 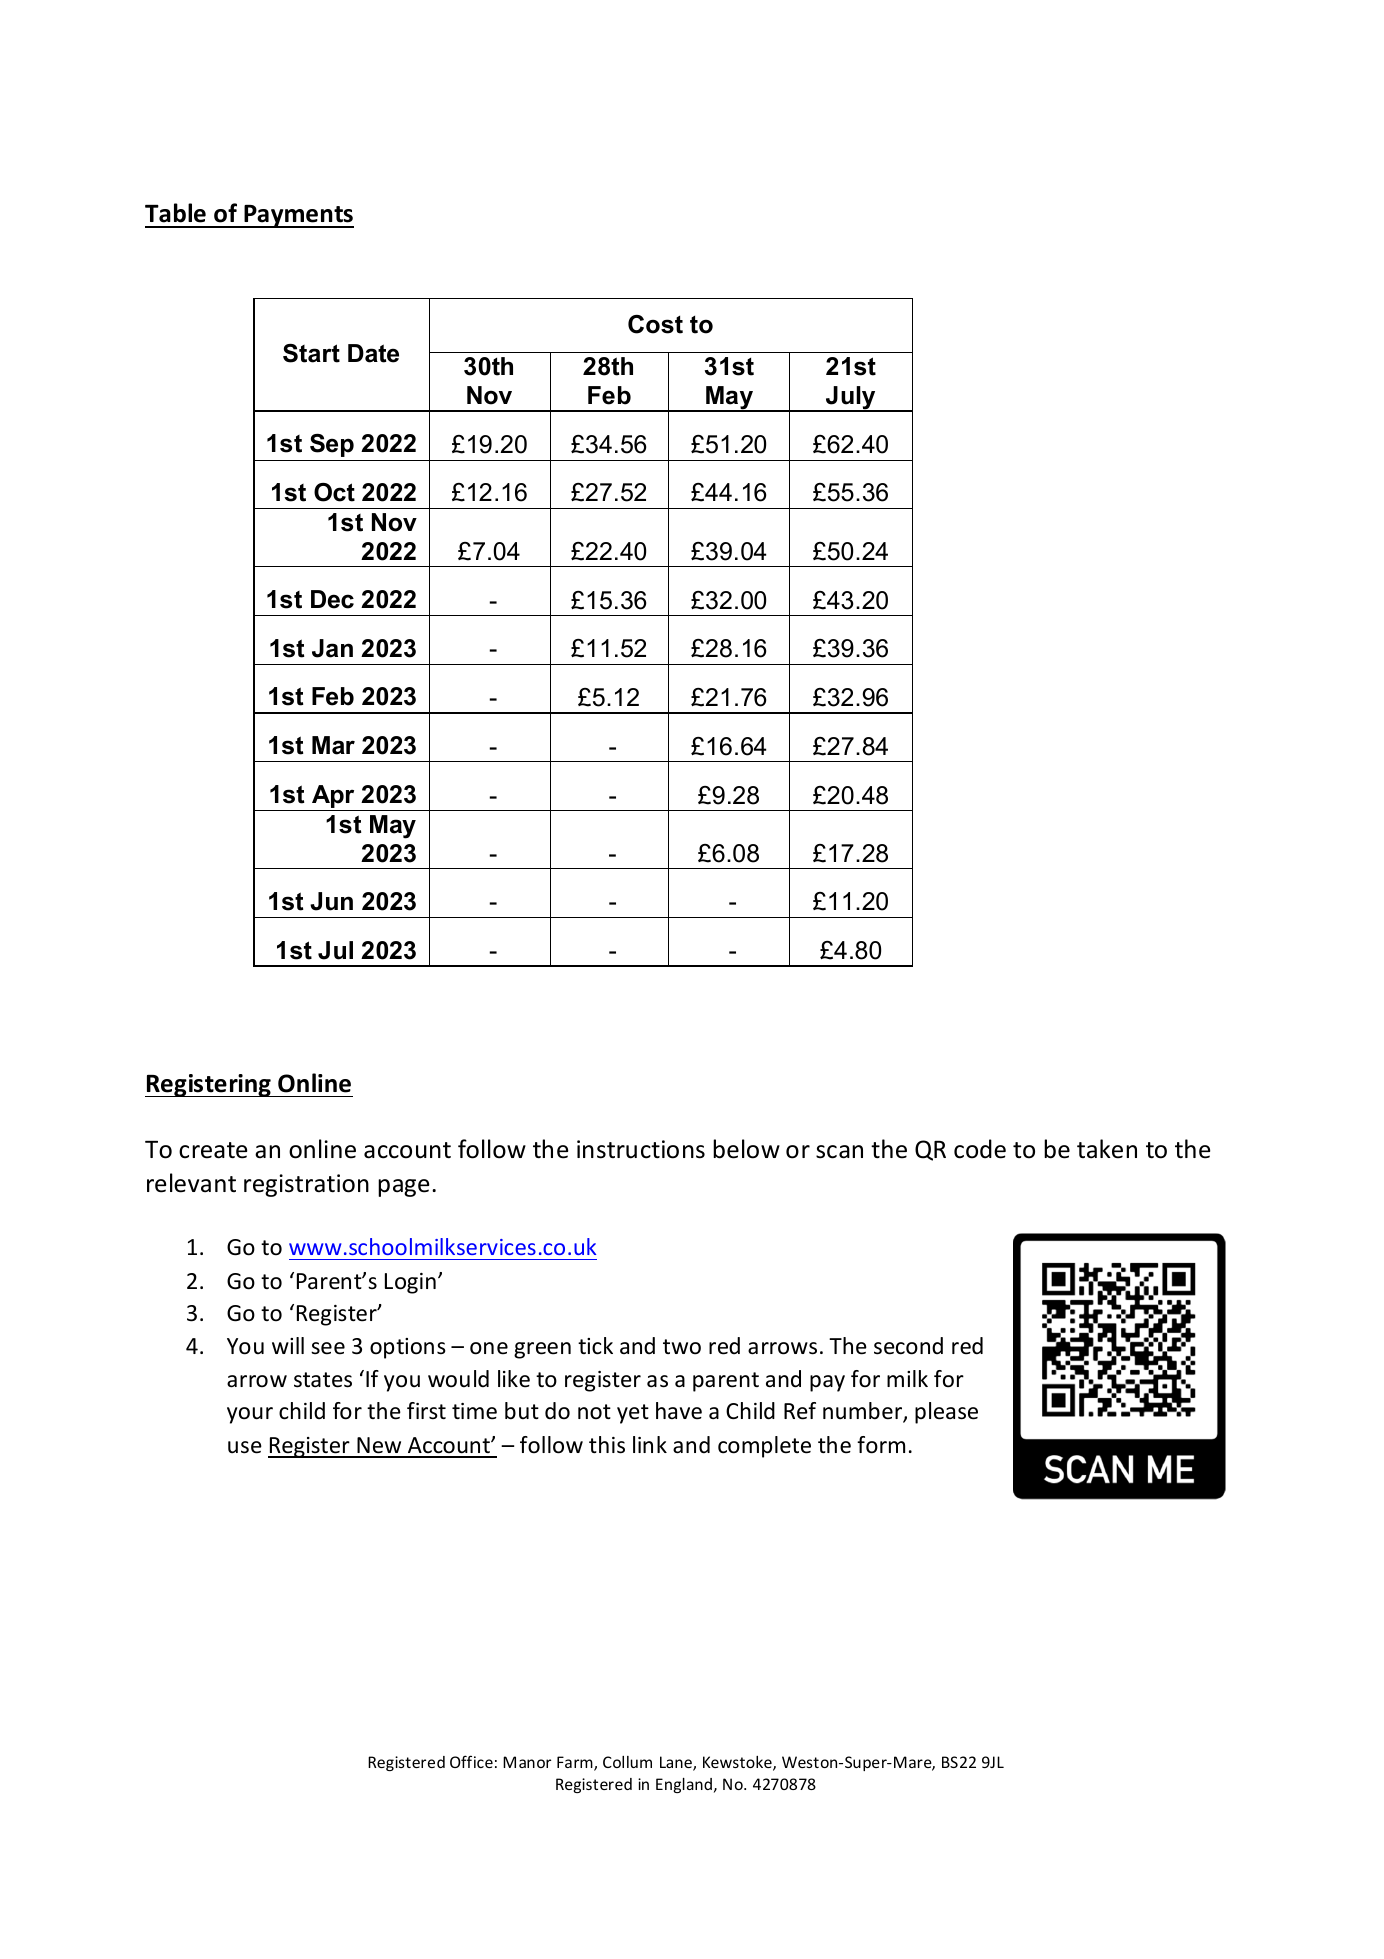 What do you see at coordinates (331, 901) in the document?
I see `Jun` at bounding box center [331, 901].
